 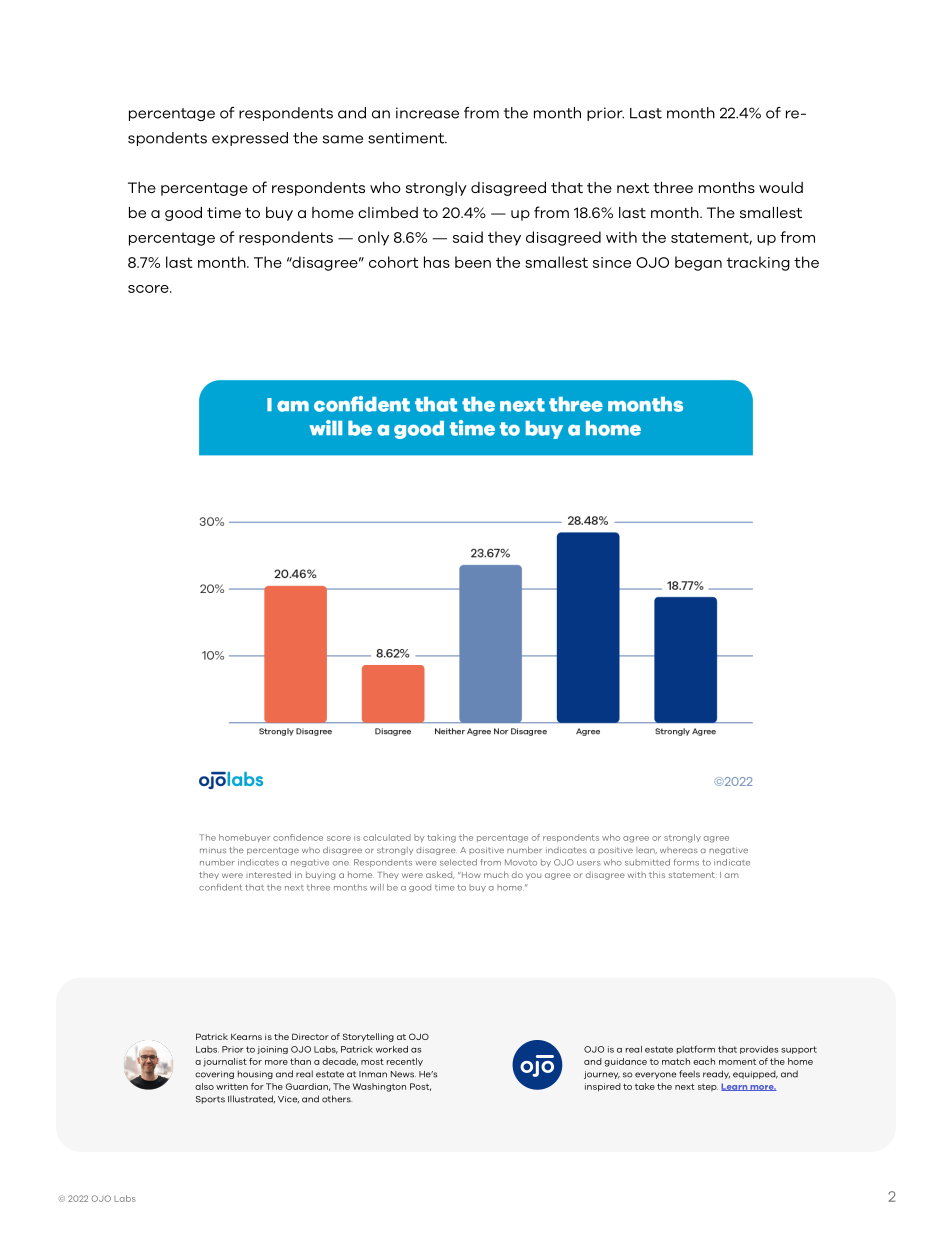 What do you see at coordinates (298, 837) in the screenshot?
I see `confidence` at bounding box center [298, 837].
